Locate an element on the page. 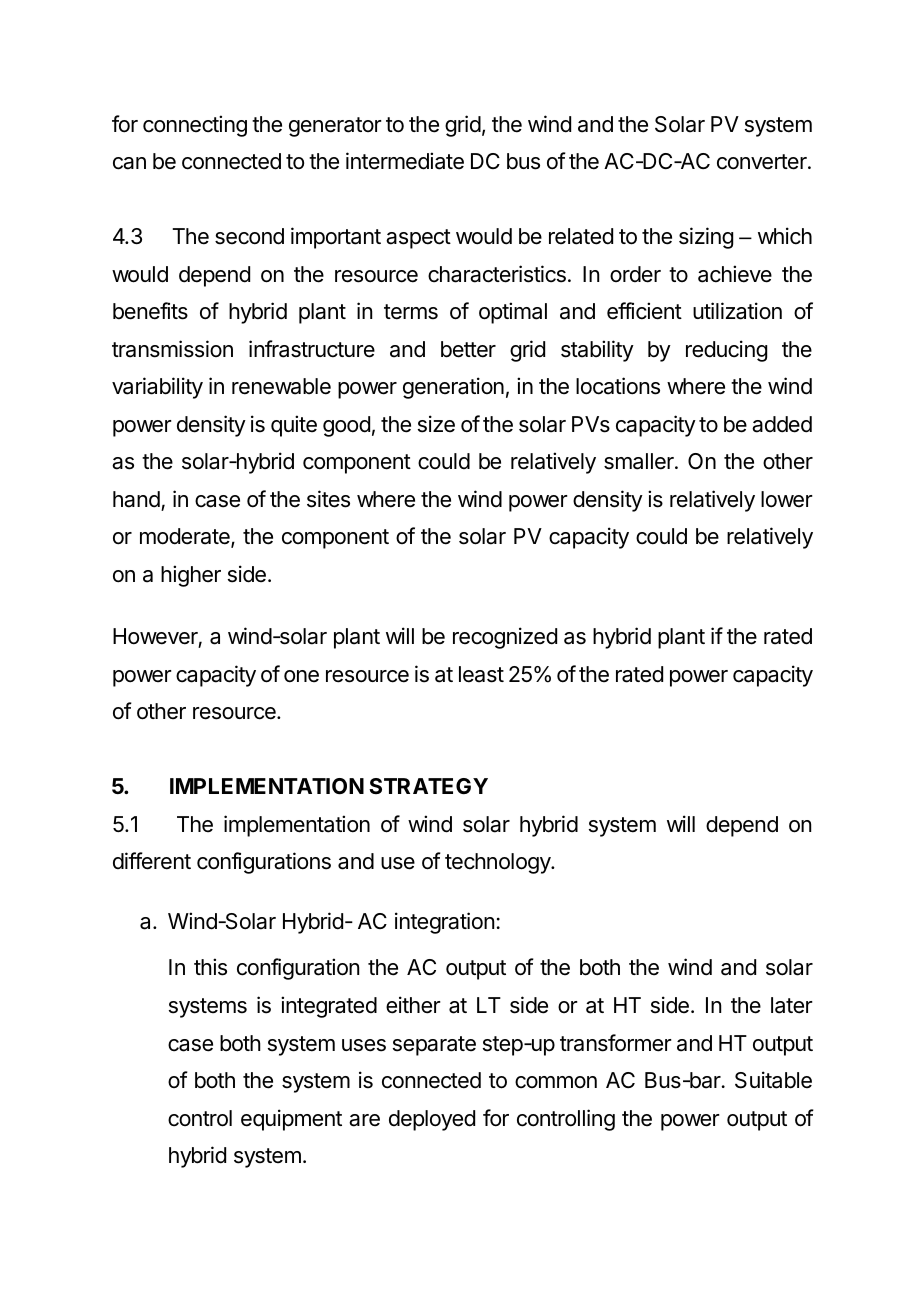  intermediate is located at coordinates (405, 161).
